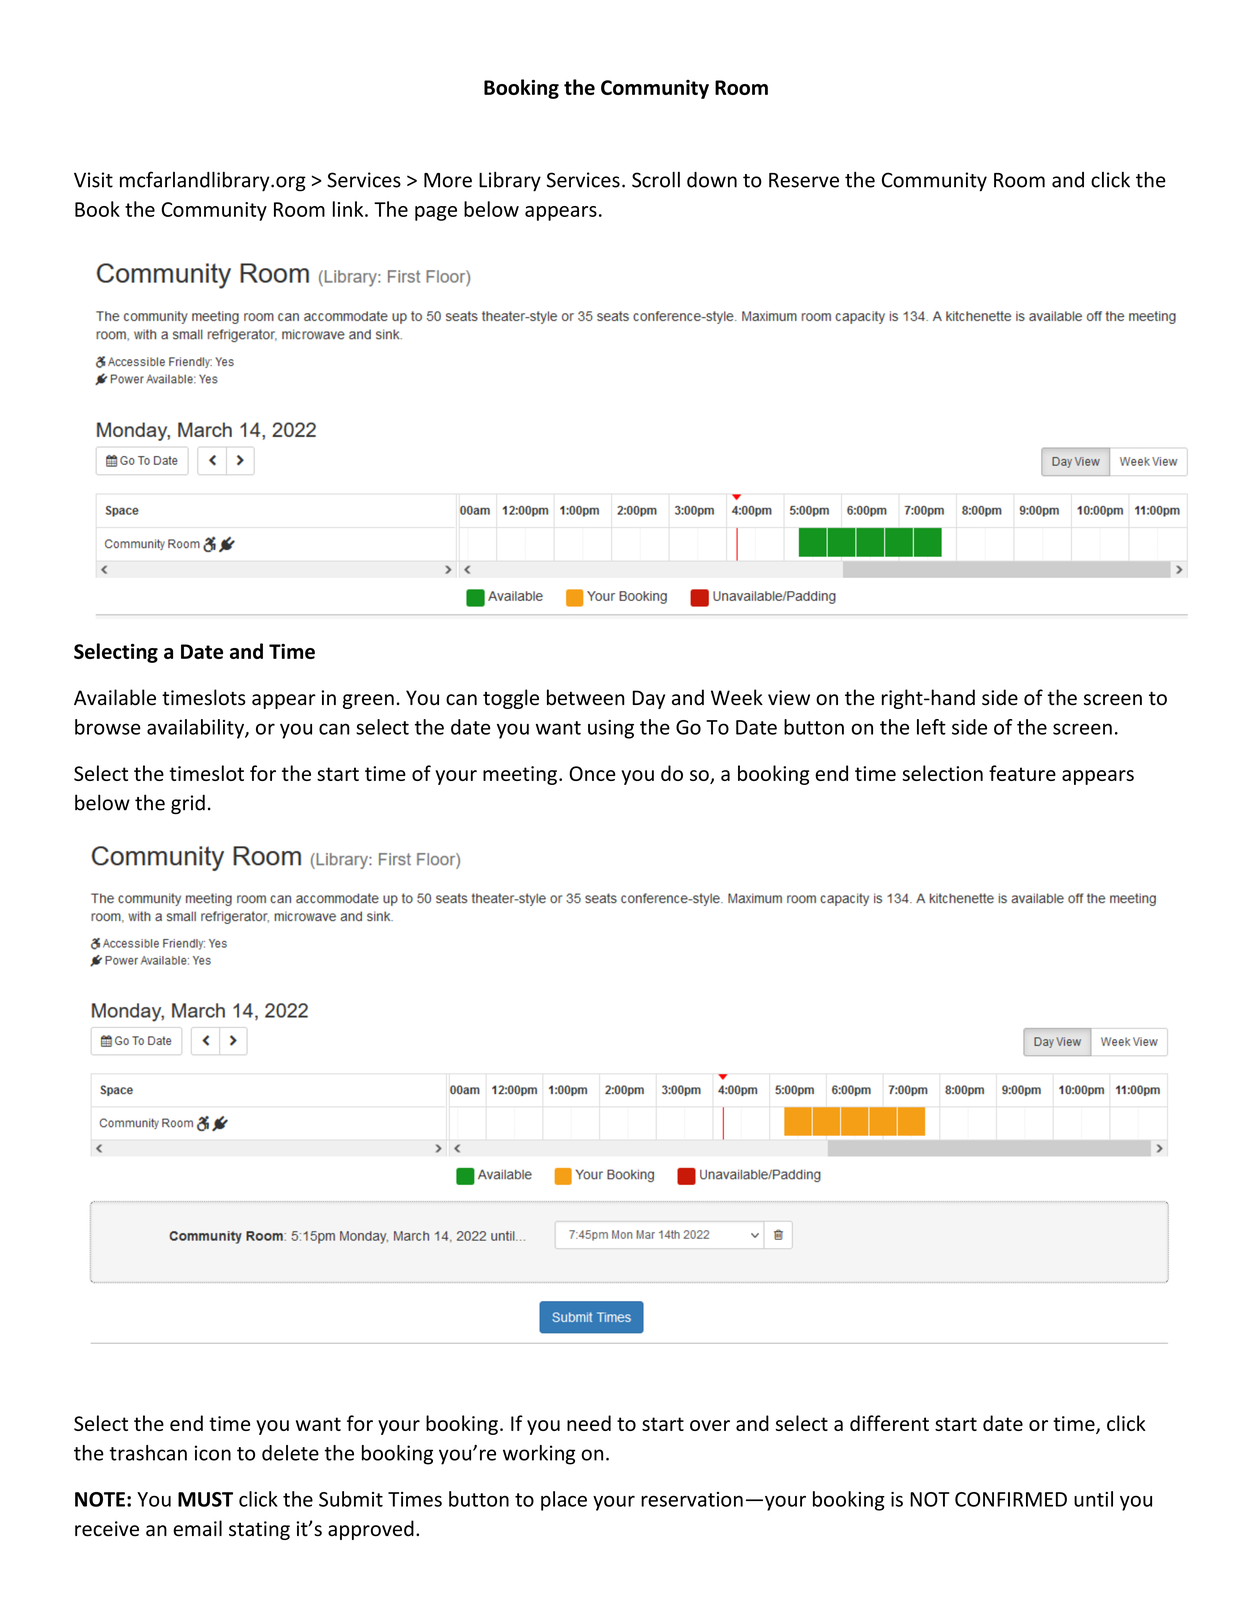  What do you see at coordinates (592, 773) in the screenshot?
I see `Once` at bounding box center [592, 773].
